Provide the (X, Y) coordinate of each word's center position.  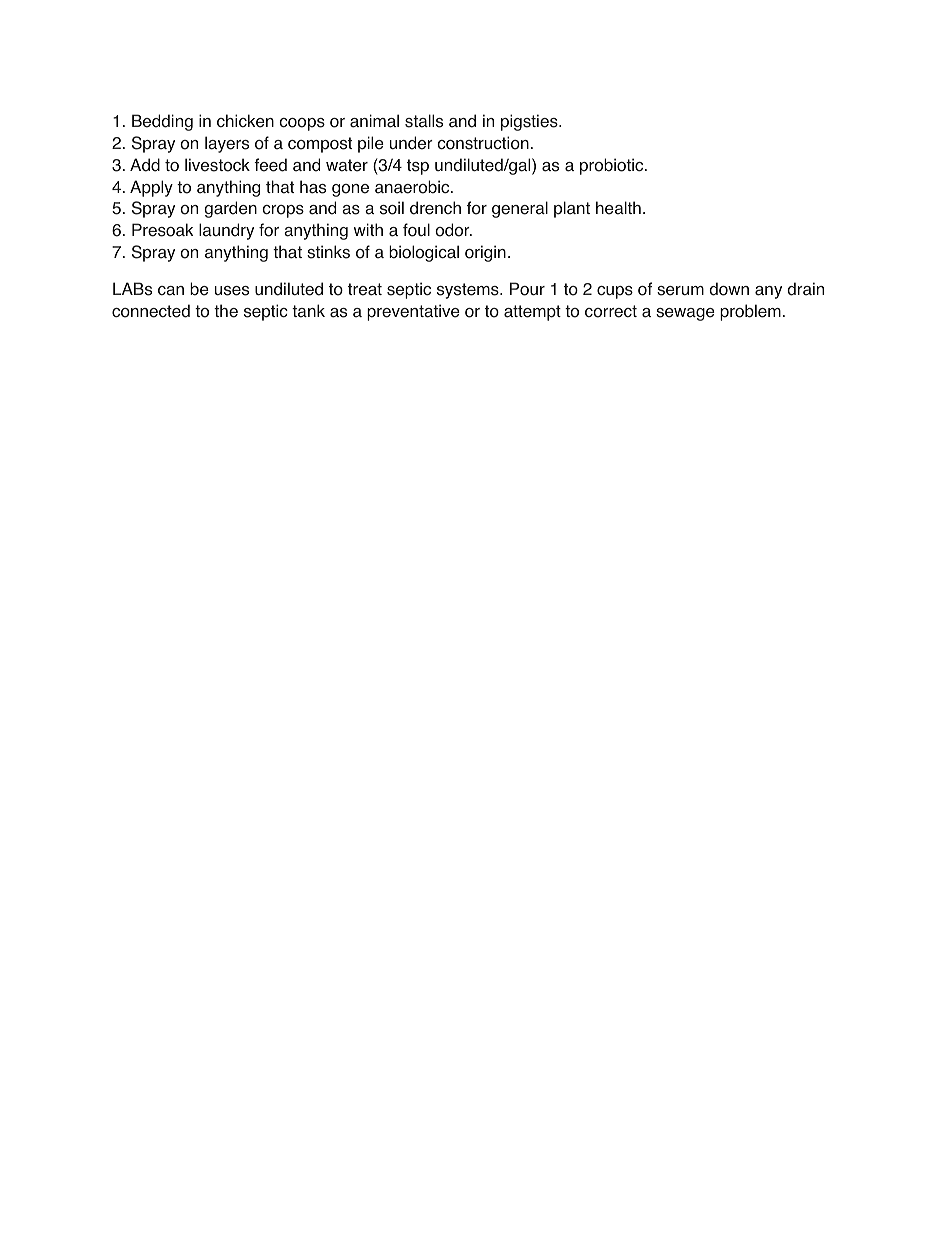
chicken (245, 121)
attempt (532, 313)
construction (483, 143)
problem (750, 312)
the (226, 311)
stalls (424, 121)
